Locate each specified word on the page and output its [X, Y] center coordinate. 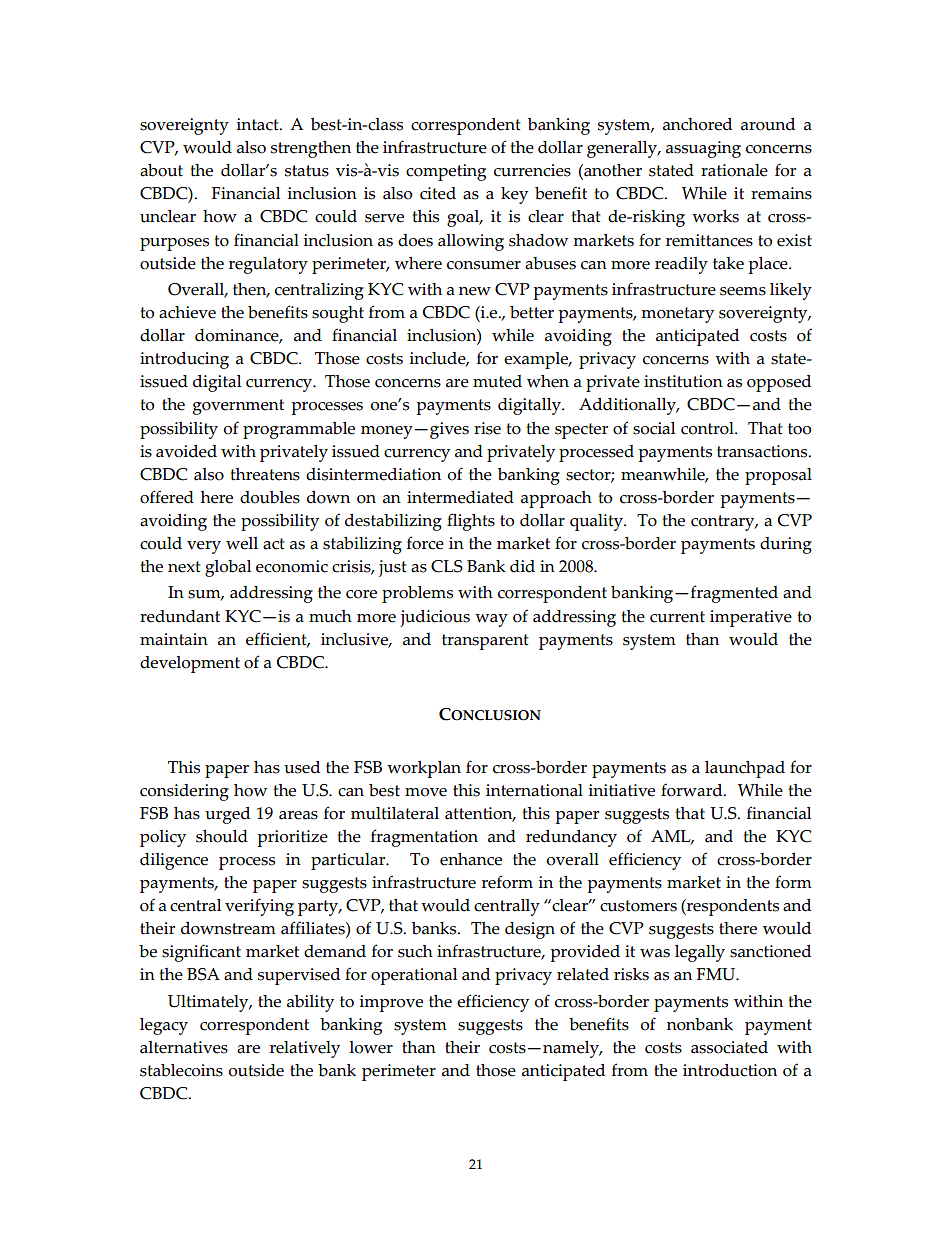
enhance [471, 859]
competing [446, 172]
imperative [751, 618]
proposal [778, 476]
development [190, 664]
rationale [734, 170]
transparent [485, 642]
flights [471, 522]
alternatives [184, 1047]
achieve [187, 312]
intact [259, 124]
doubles [270, 497]
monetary [677, 315]
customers [638, 906]
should [222, 836]
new [475, 291]
